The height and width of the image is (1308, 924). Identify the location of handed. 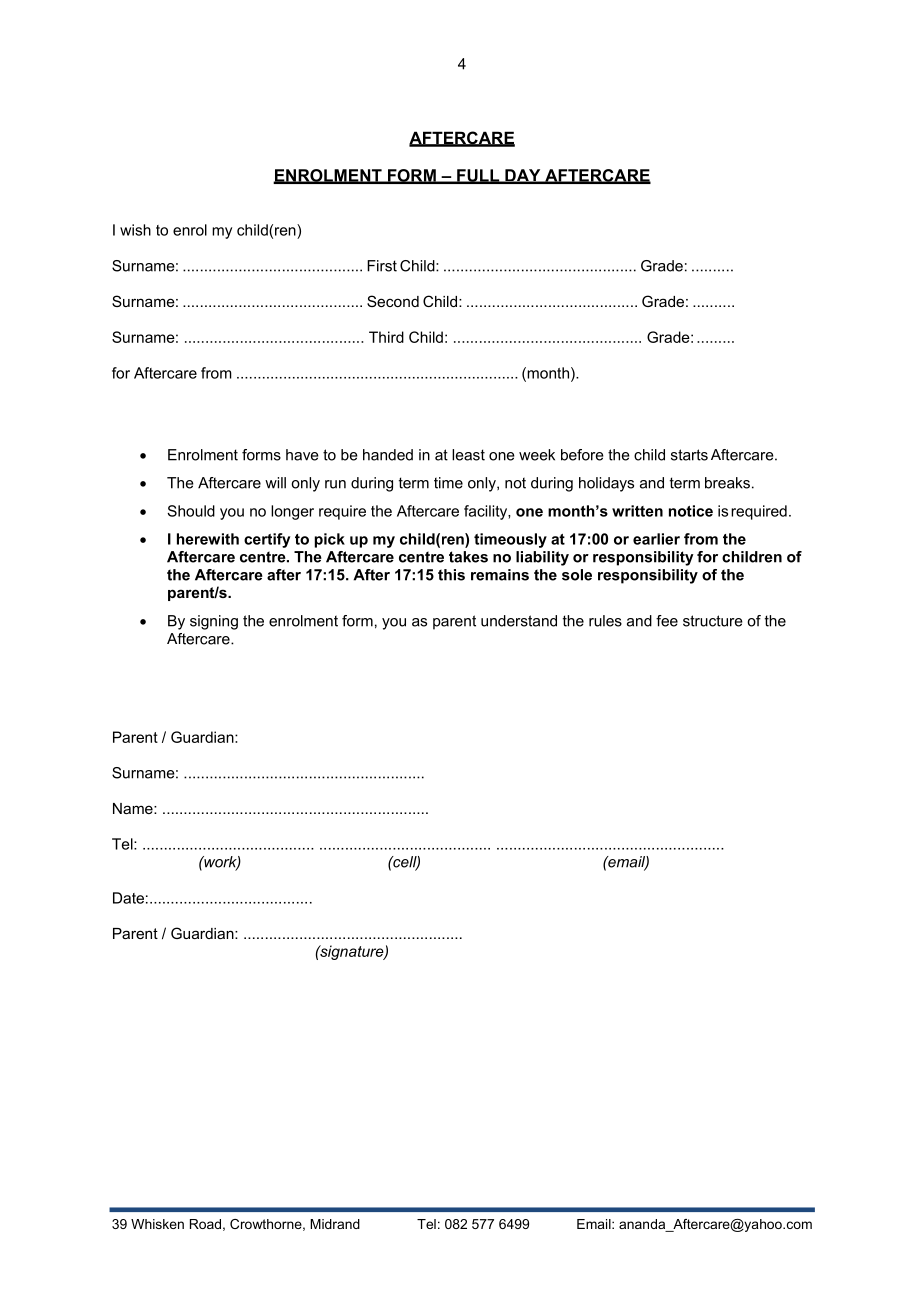
(388, 455).
